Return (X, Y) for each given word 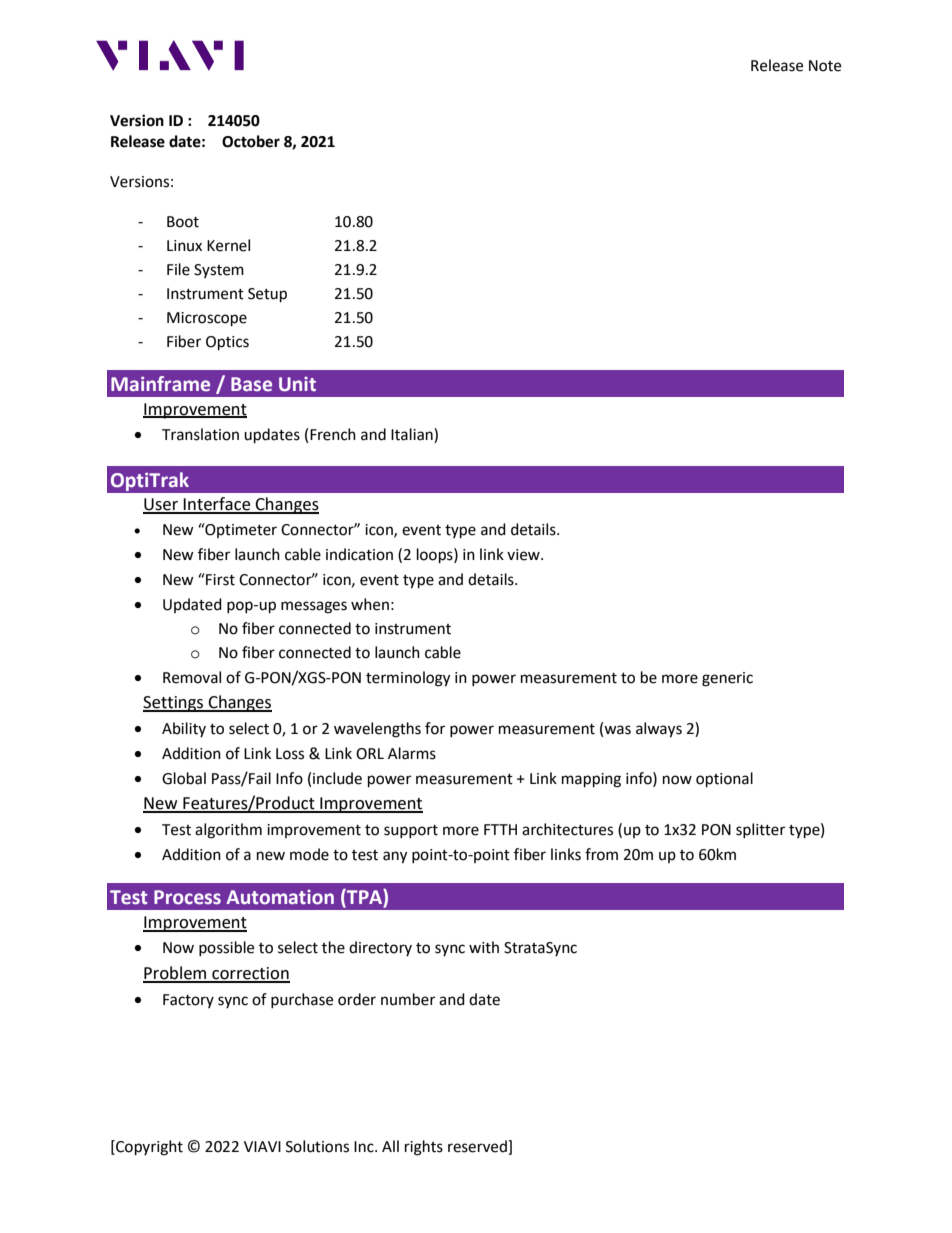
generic (727, 679)
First (219, 579)
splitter (760, 830)
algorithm (228, 831)
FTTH (500, 829)
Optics (227, 343)
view (524, 555)
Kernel (228, 245)
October (251, 141)
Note (825, 66)
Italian (413, 435)
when (370, 604)
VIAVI (262, 1146)
